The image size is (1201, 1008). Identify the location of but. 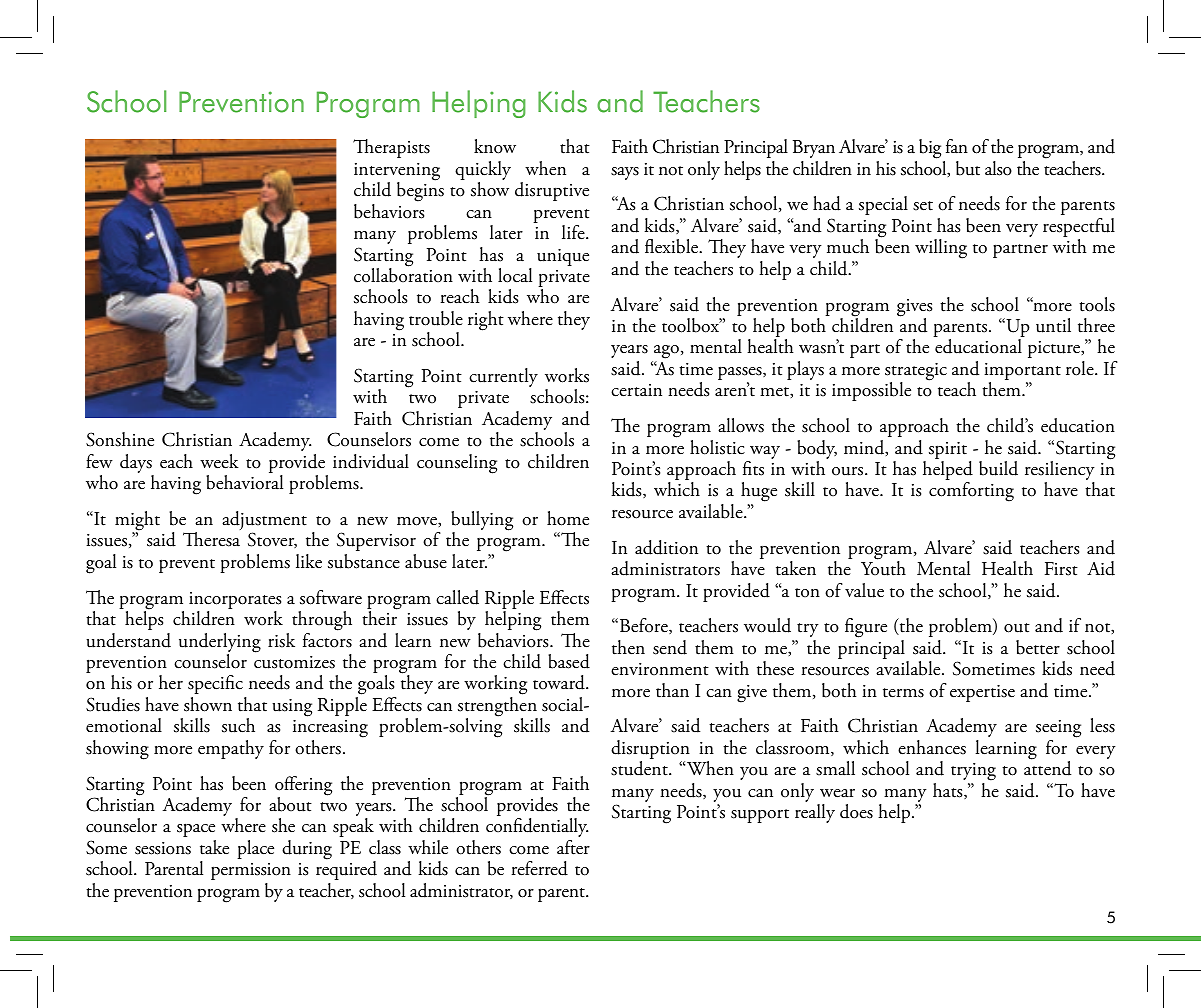
(968, 168).
